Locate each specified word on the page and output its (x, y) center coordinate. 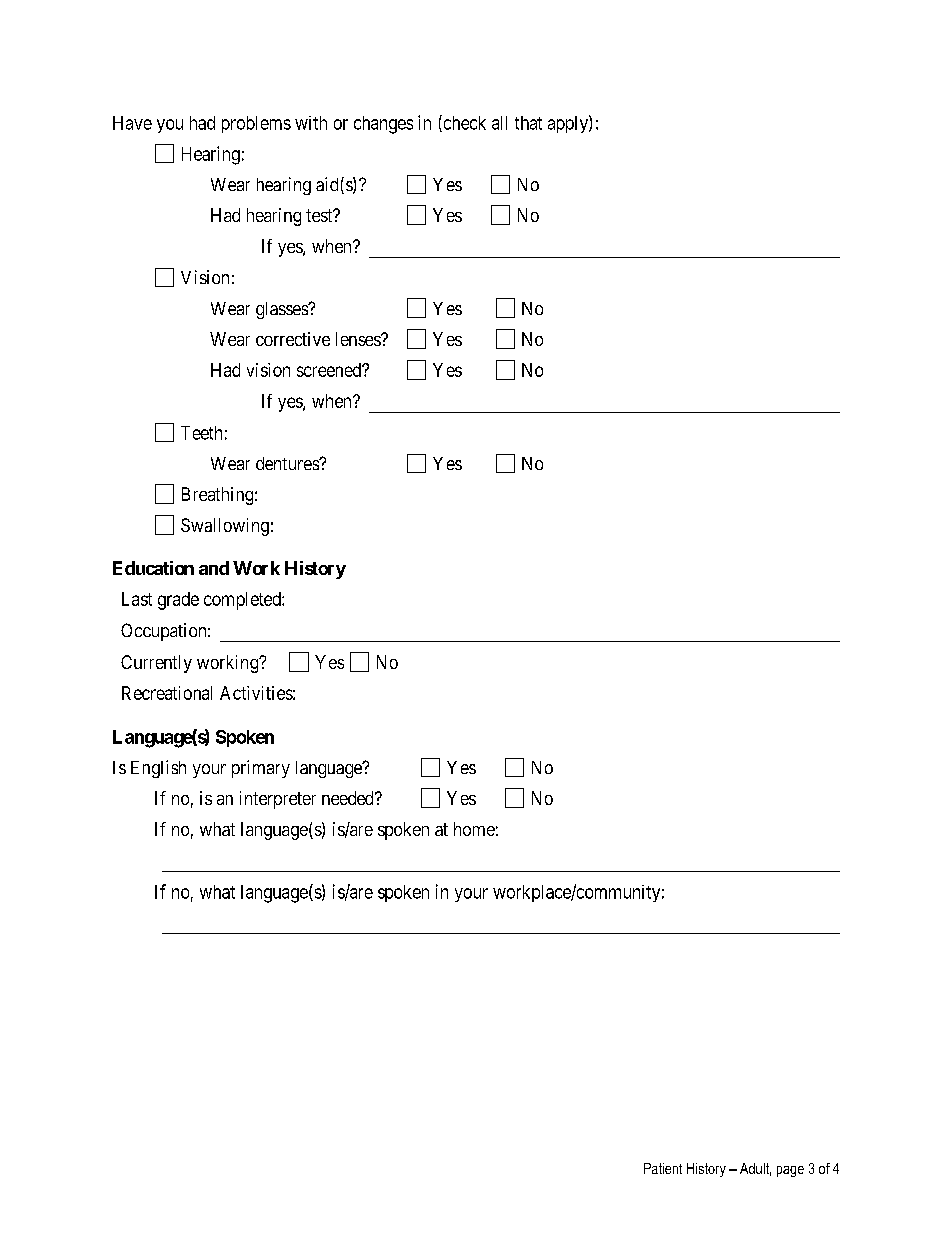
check (463, 123)
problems (256, 124)
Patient (663, 1168)
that (528, 123)
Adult (755, 1169)
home (474, 829)
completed (243, 601)
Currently (156, 664)
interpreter (278, 800)
